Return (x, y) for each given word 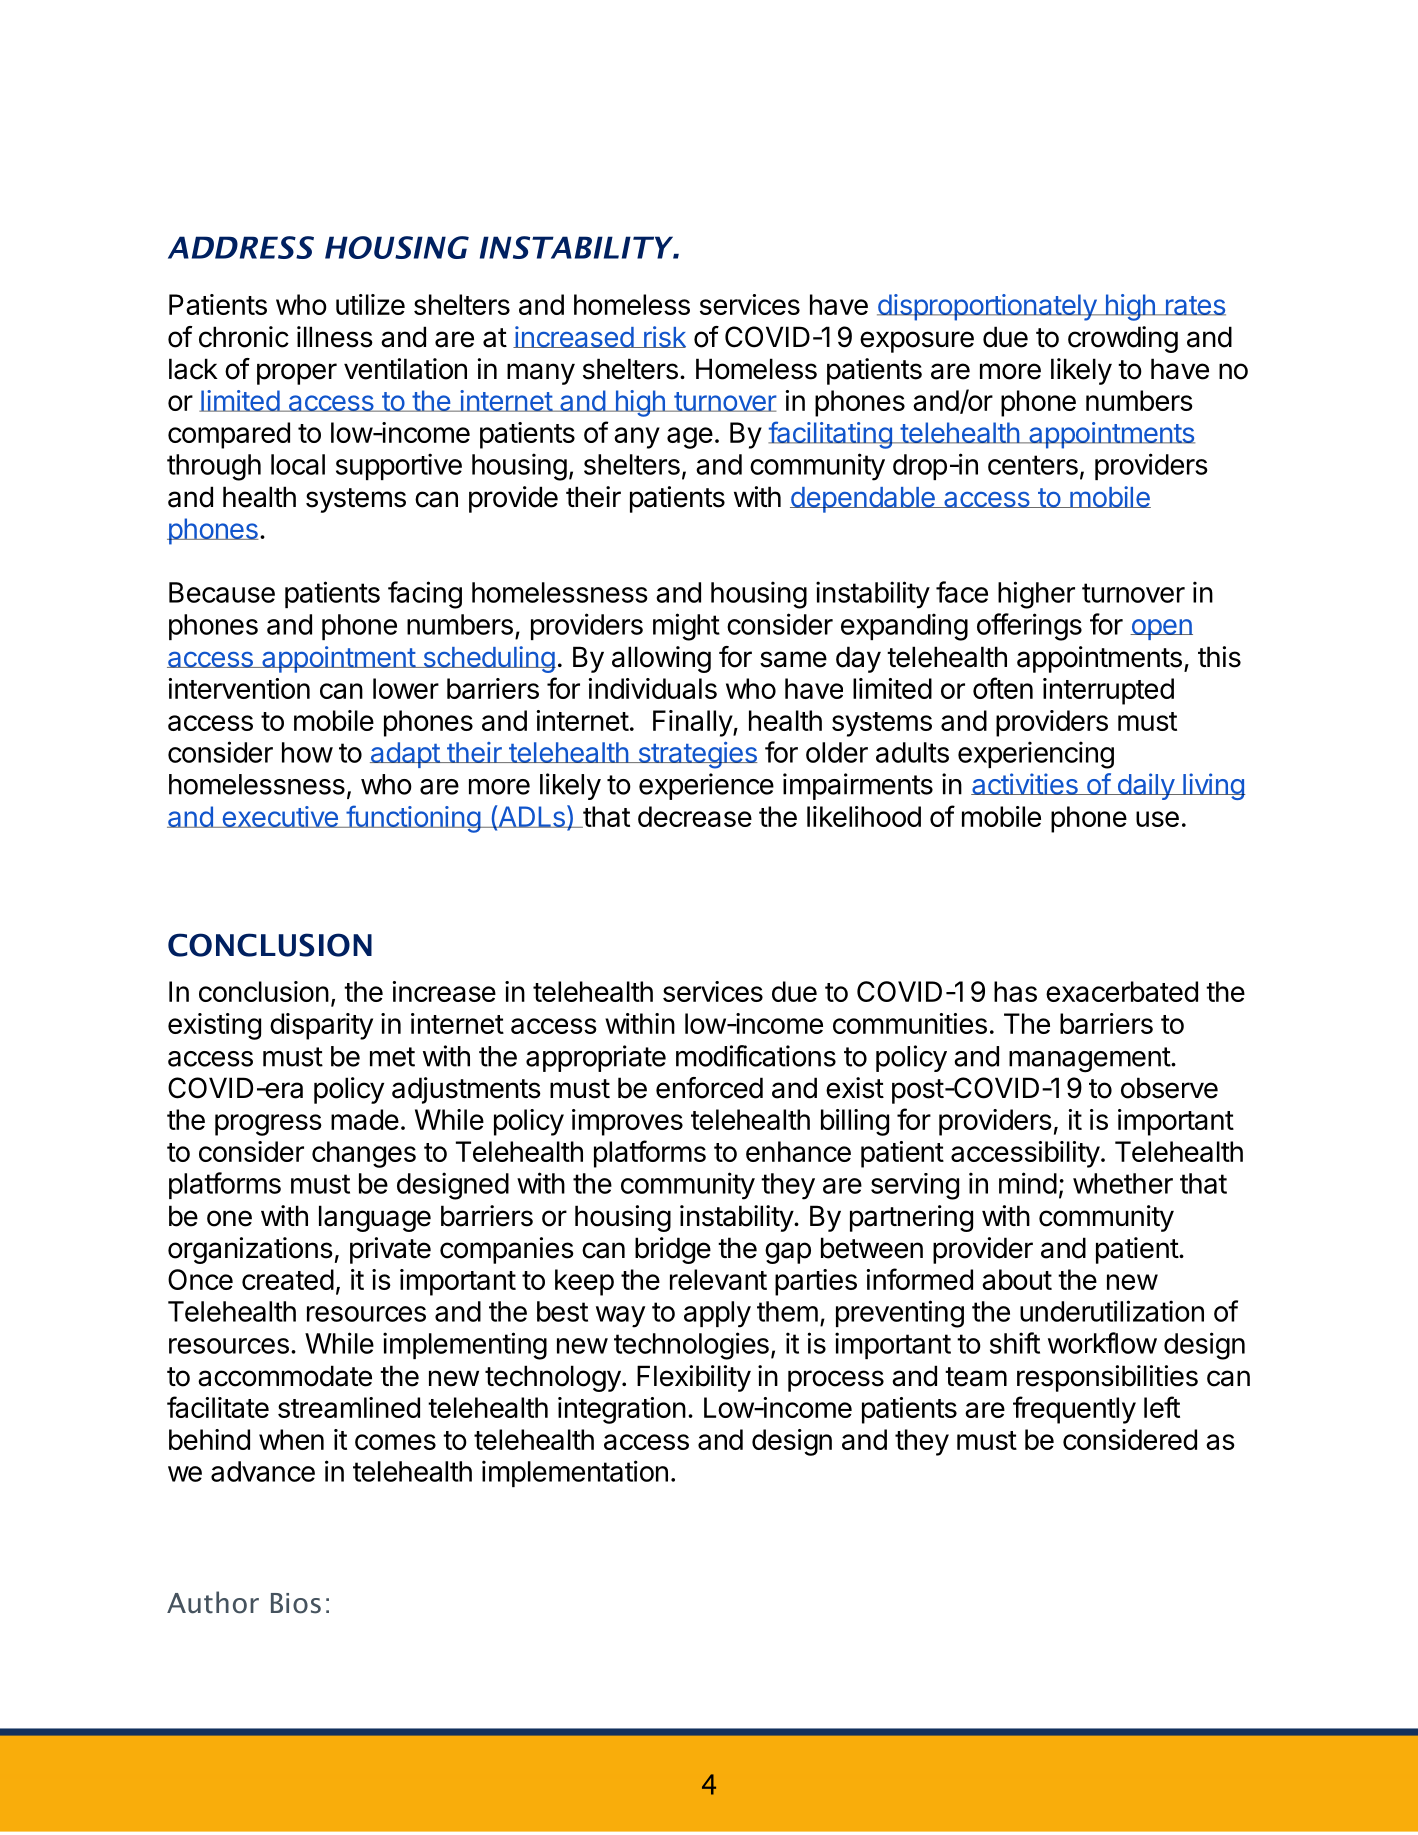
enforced (709, 1088)
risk (664, 337)
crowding (1123, 339)
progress (268, 1125)
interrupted (1108, 691)
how (307, 752)
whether (1123, 1183)
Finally (693, 723)
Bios (296, 1603)
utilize (370, 304)
